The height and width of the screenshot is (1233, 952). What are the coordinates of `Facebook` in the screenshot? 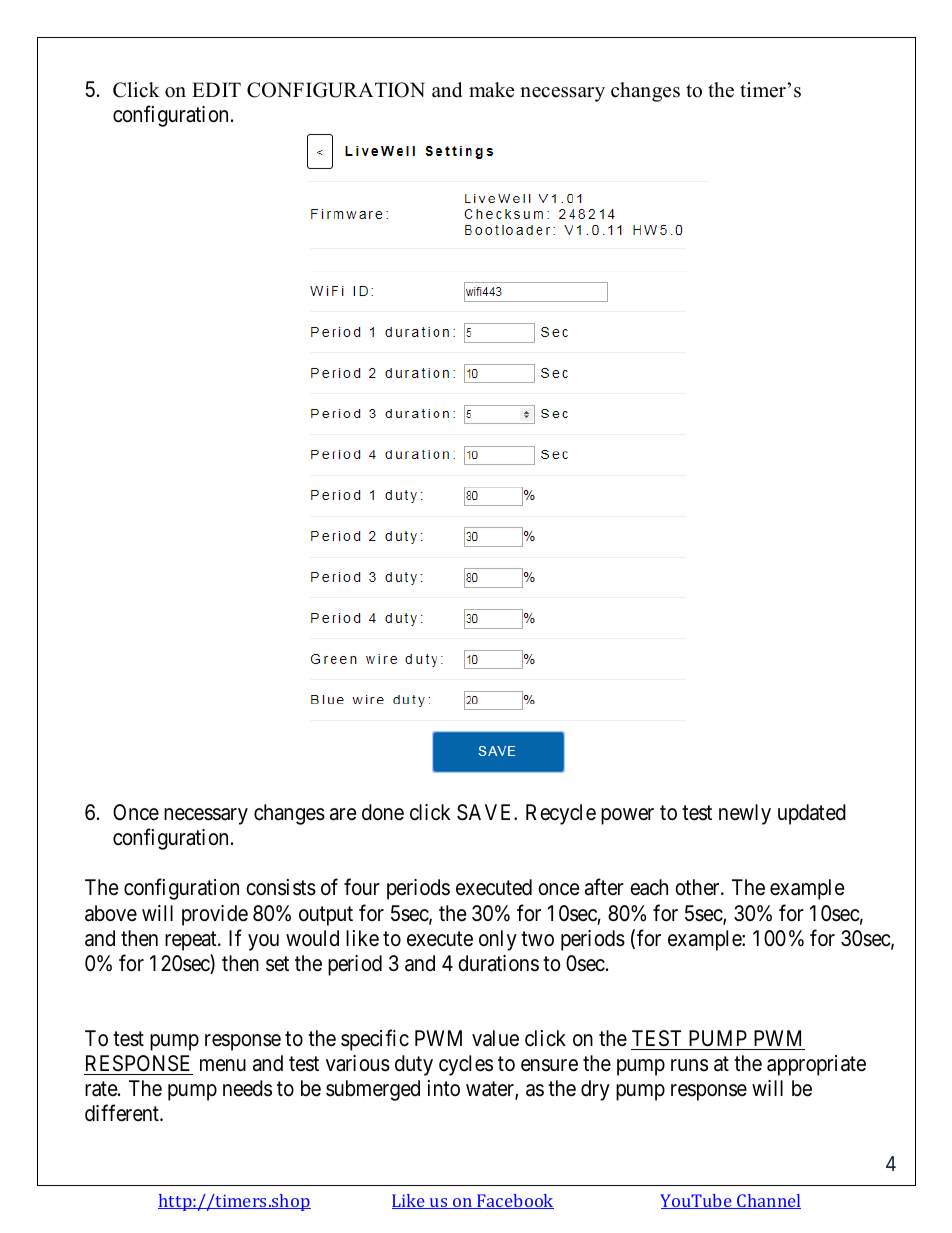 It's located at (514, 1201).
